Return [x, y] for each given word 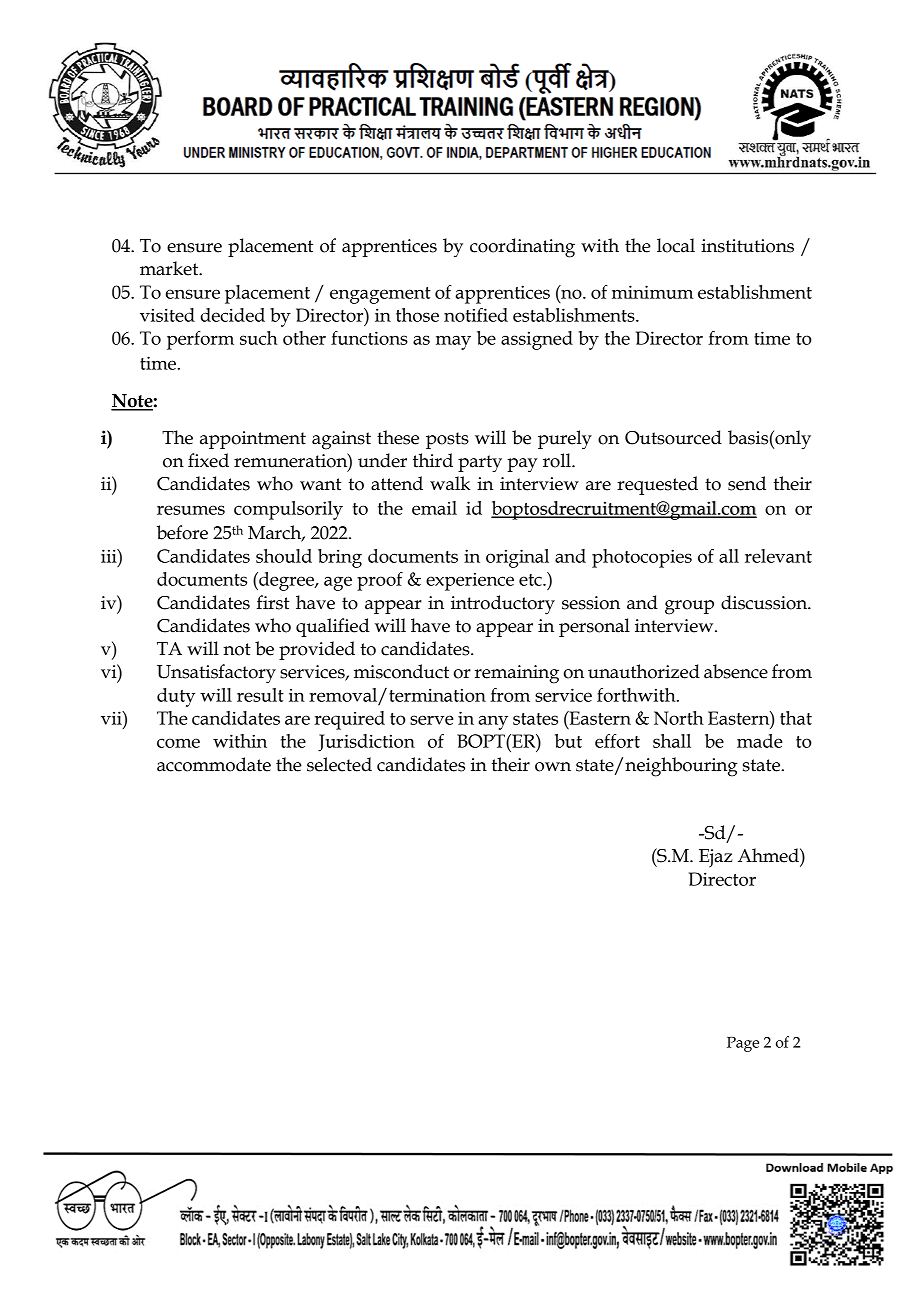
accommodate [214, 764]
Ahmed [769, 855]
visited [167, 315]
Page [743, 1044]
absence [736, 671]
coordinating [522, 248]
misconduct [401, 671]
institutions [747, 246]
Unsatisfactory [216, 674]
